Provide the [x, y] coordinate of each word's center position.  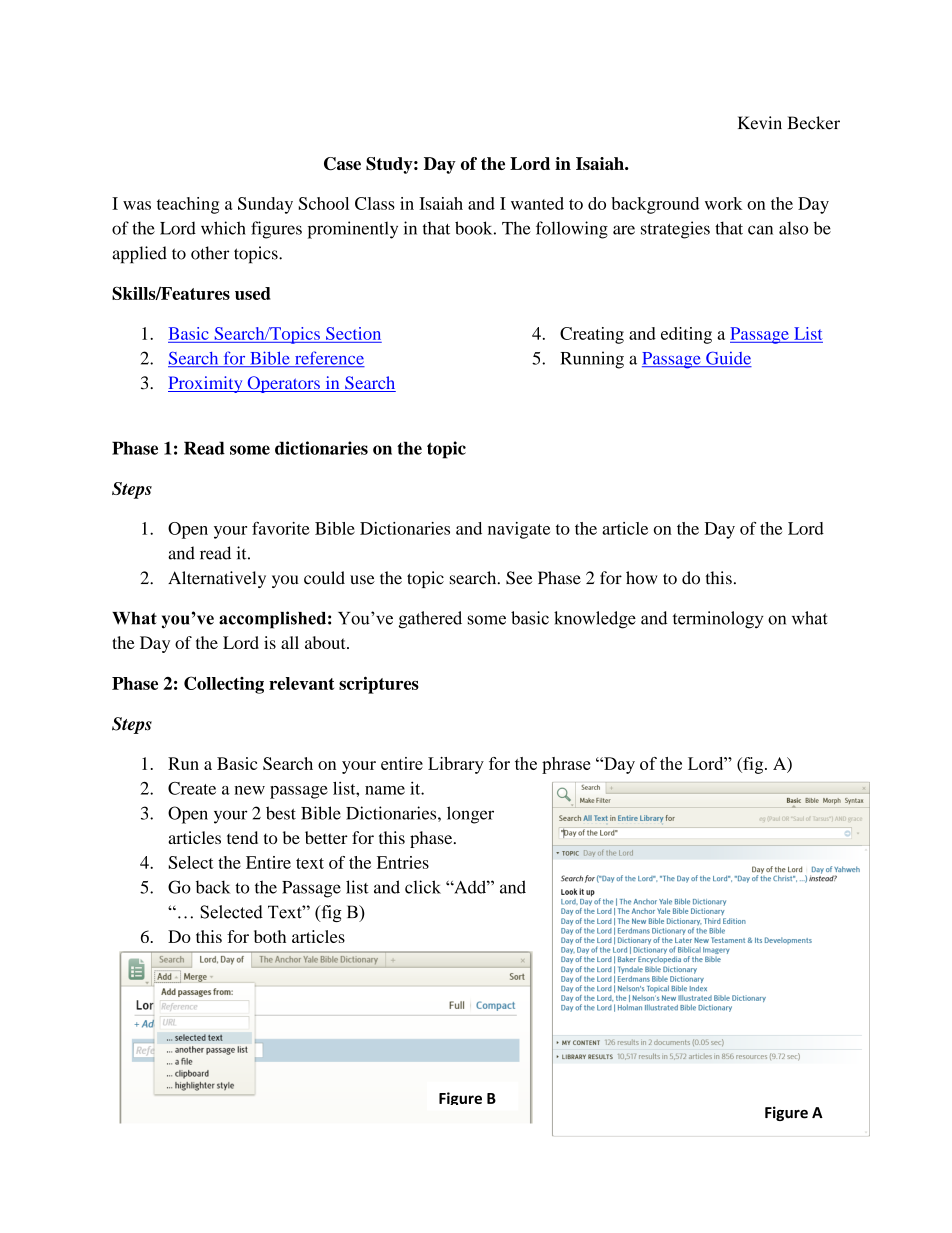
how [641, 578]
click [423, 887]
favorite [280, 528]
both [270, 936]
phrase [566, 765]
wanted [537, 203]
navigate [519, 530]
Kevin [760, 123]
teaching [188, 205]
